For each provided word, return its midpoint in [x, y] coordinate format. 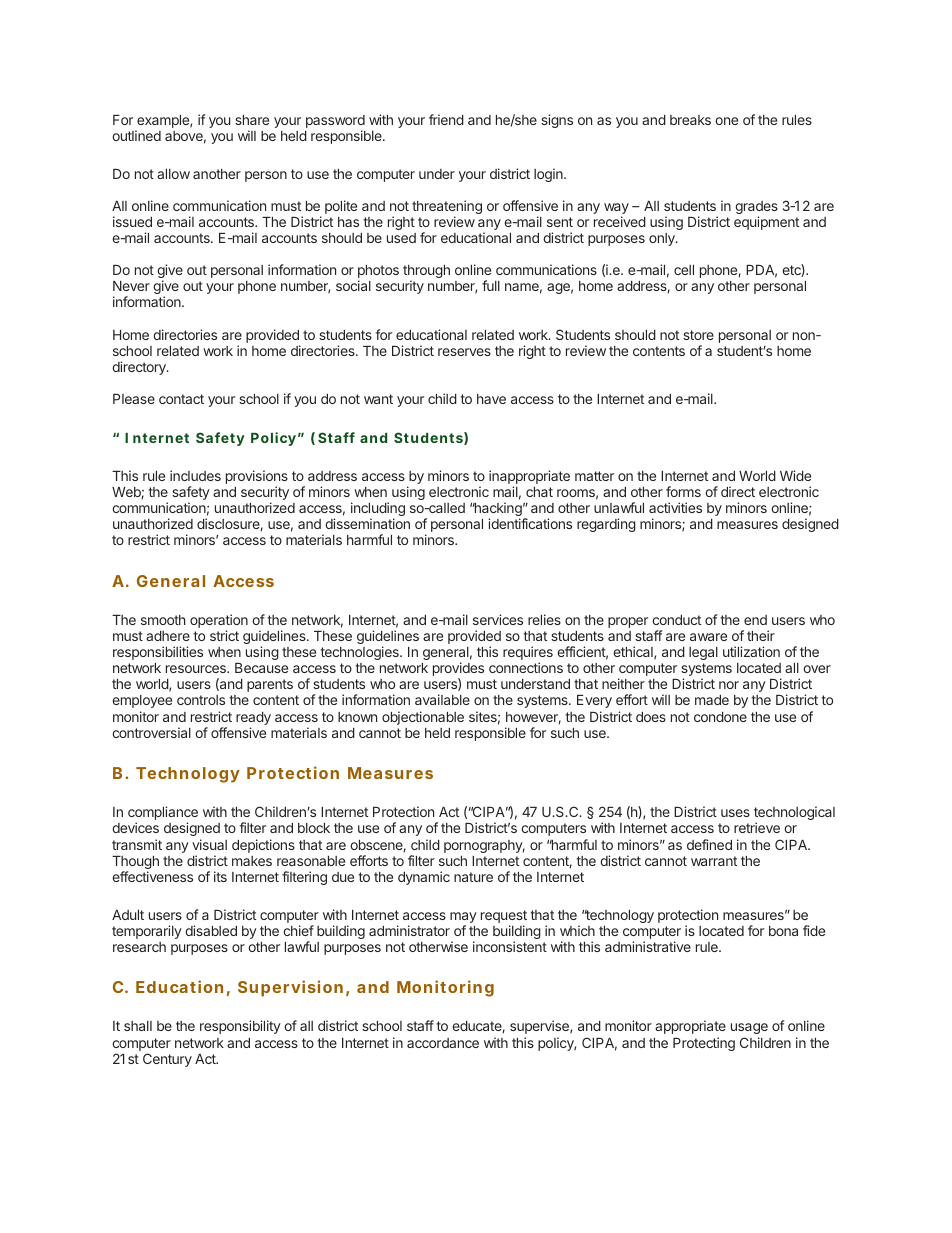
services [498, 619]
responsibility [240, 1027]
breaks [690, 120]
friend [446, 119]
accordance [443, 1043]
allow [173, 174]
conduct [676, 620]
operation [219, 622]
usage [749, 1028]
